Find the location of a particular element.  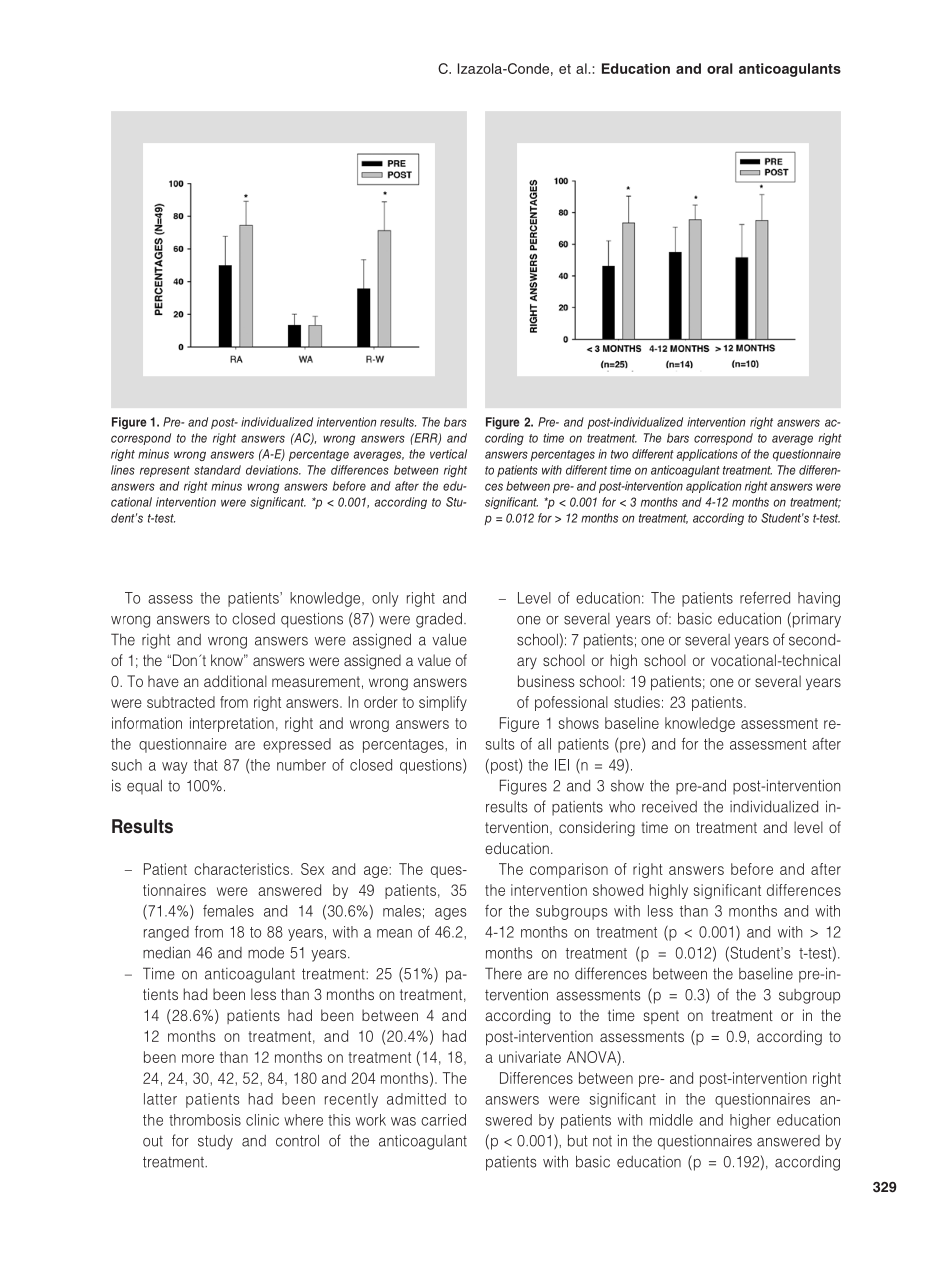

referred is located at coordinates (765, 598).
